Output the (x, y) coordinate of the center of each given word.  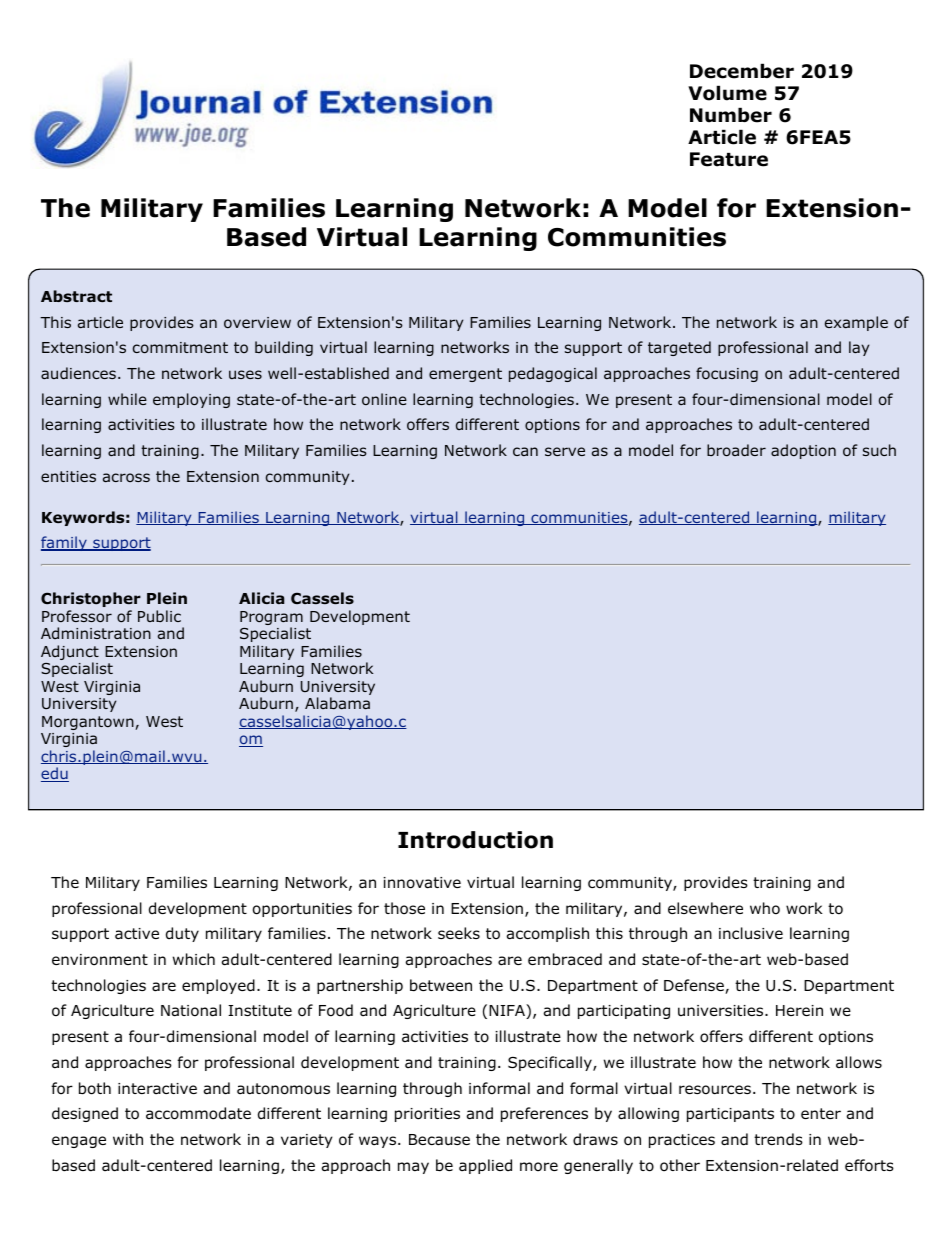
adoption (803, 451)
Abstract (76, 296)
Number (731, 115)
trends (778, 1139)
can (525, 451)
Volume (727, 93)
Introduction (475, 840)
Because (439, 1140)
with (128, 1139)
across (126, 477)
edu (55, 774)
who (765, 908)
